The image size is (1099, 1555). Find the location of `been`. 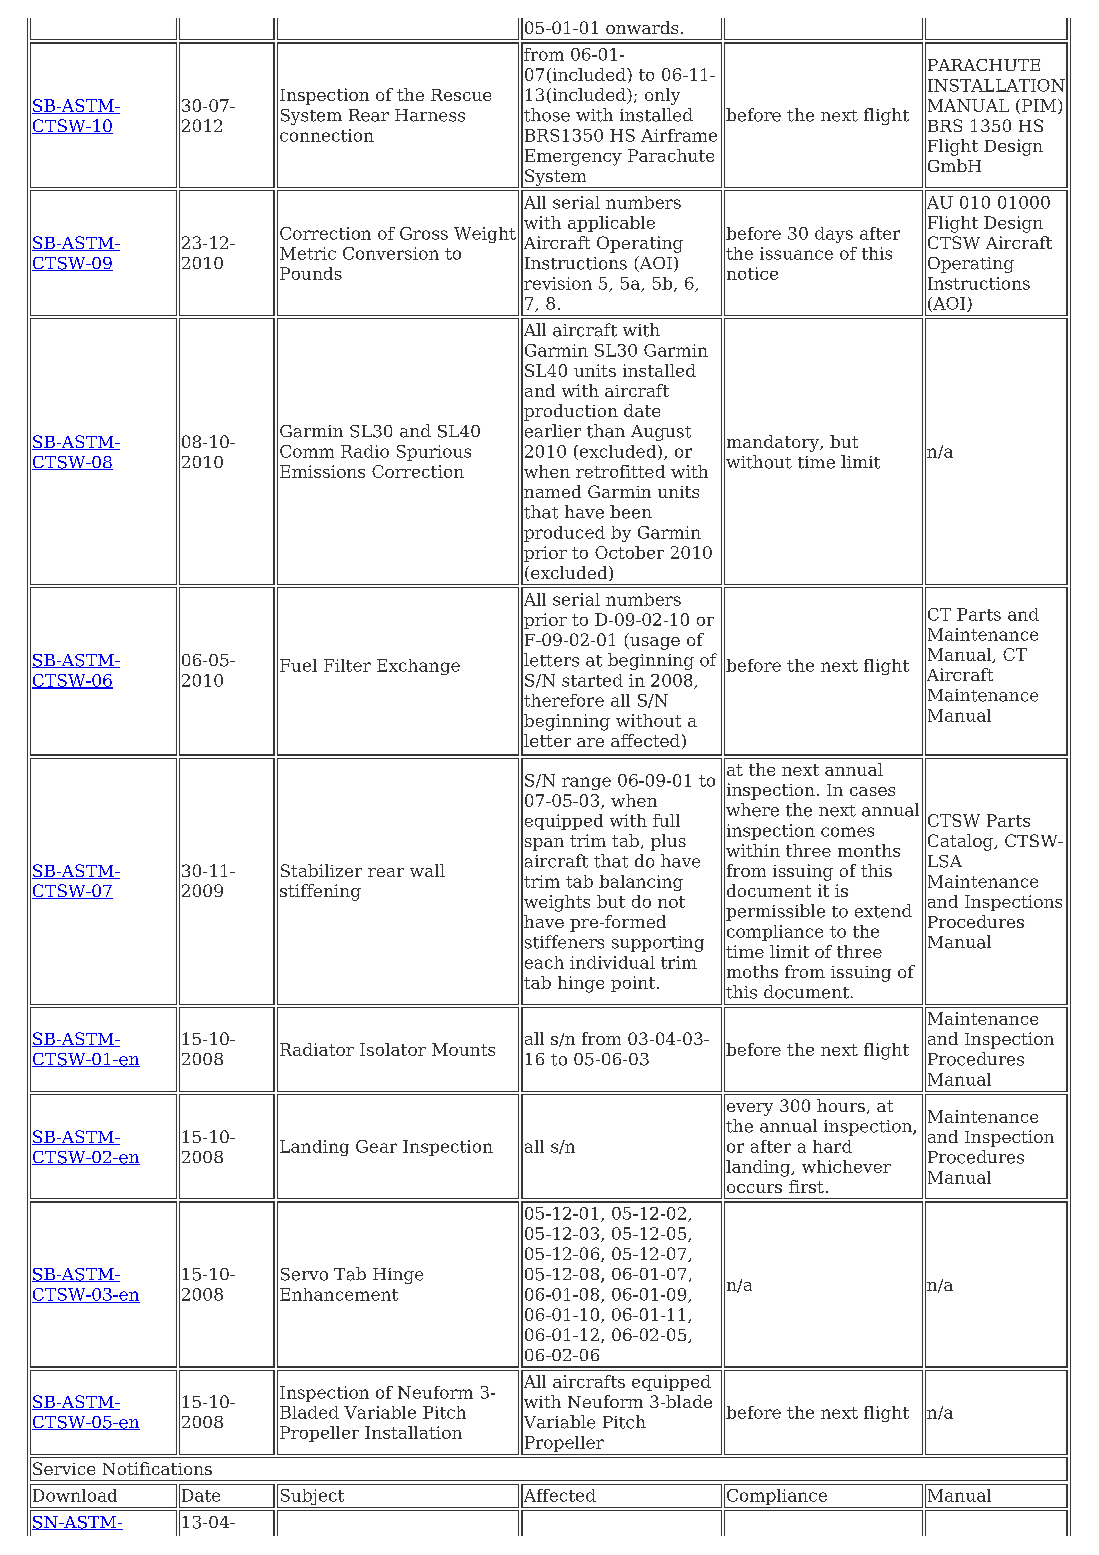

been is located at coordinates (631, 512).
